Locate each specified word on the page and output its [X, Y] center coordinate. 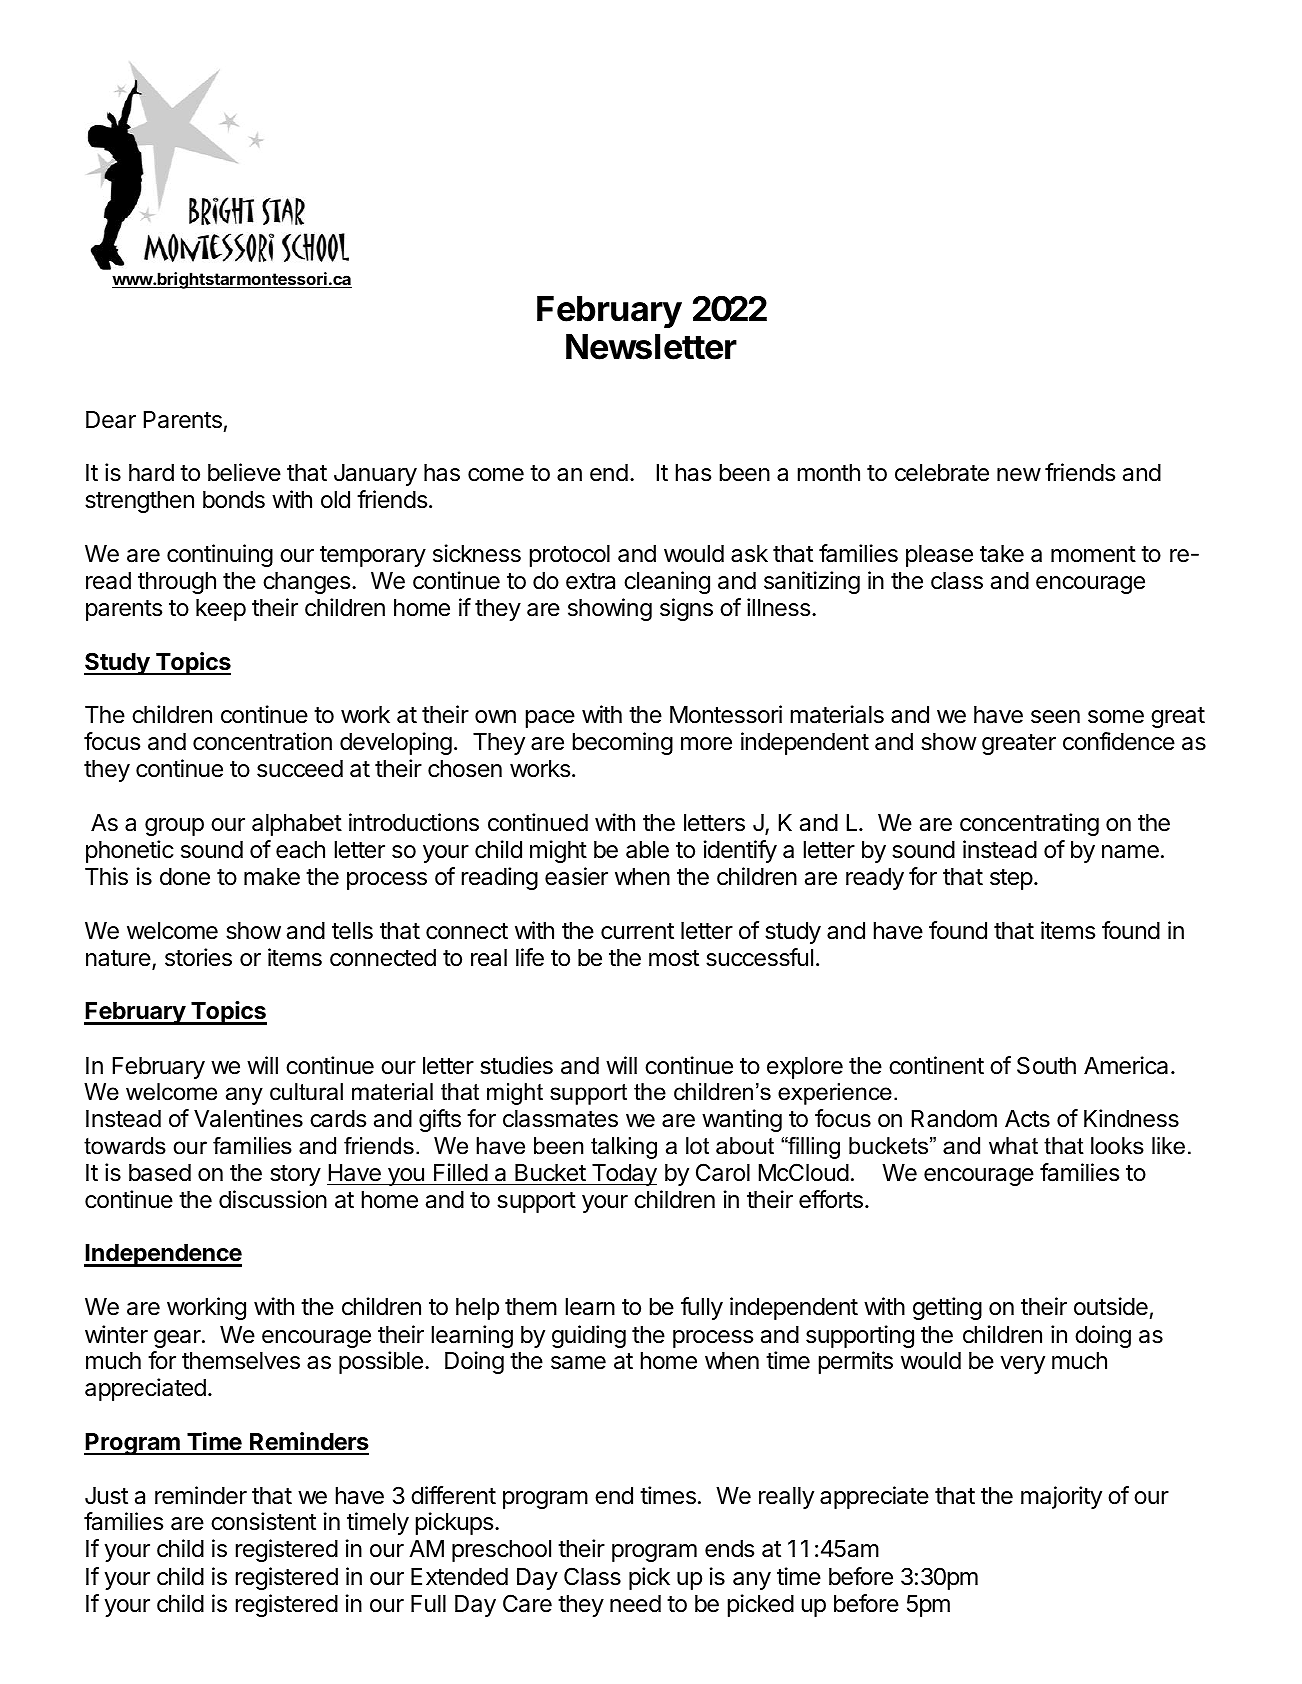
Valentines [248, 1118]
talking [624, 1148]
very [1023, 1365]
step [1011, 879]
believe [244, 472]
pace [550, 719]
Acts [1027, 1119]
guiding [589, 1336]
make [272, 877]
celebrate [942, 473]
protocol [570, 556]
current [637, 931]
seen [1055, 717]
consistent [263, 1521]
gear [178, 1339]
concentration [262, 741]
